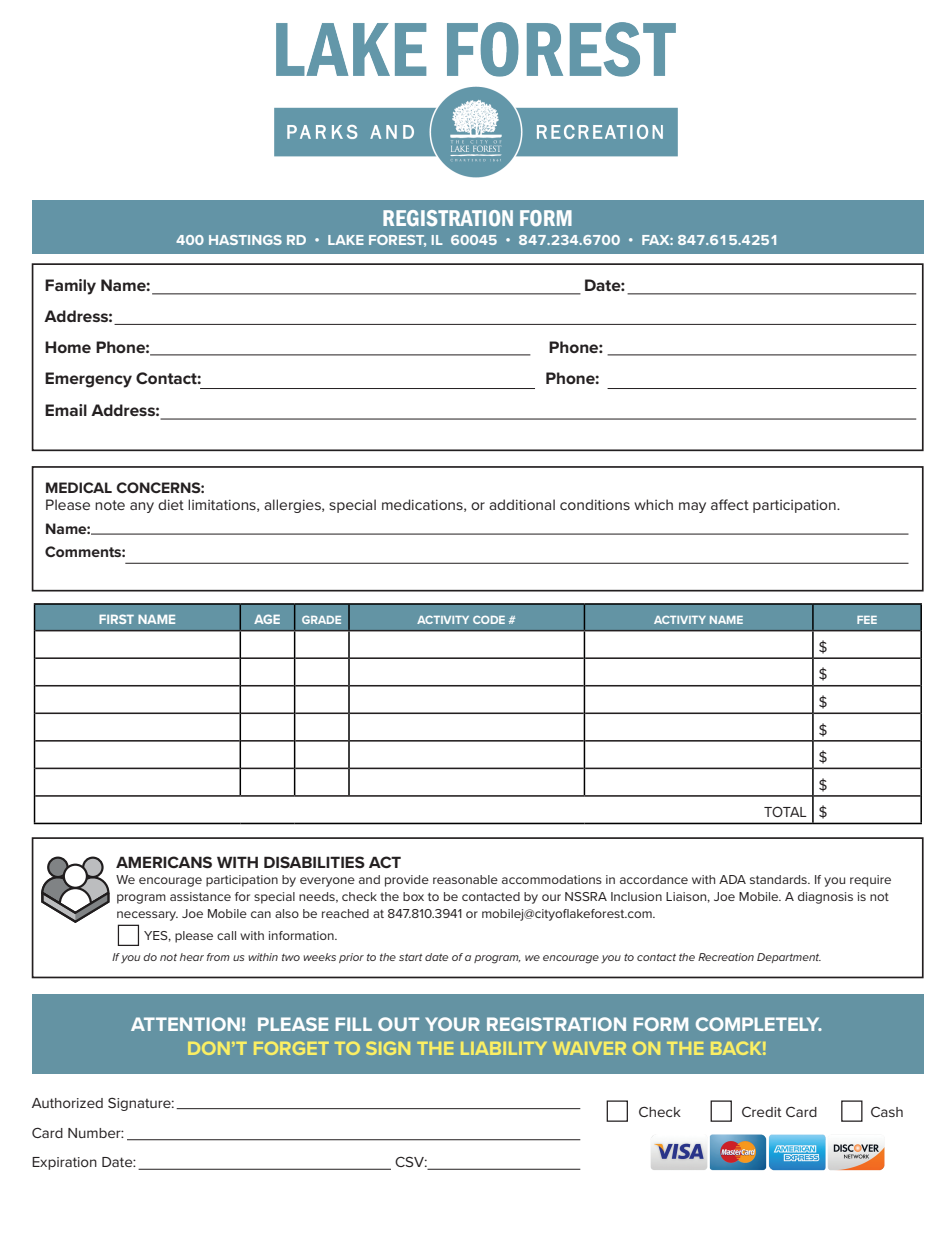  I want to click on FIRST, so click(116, 619).
